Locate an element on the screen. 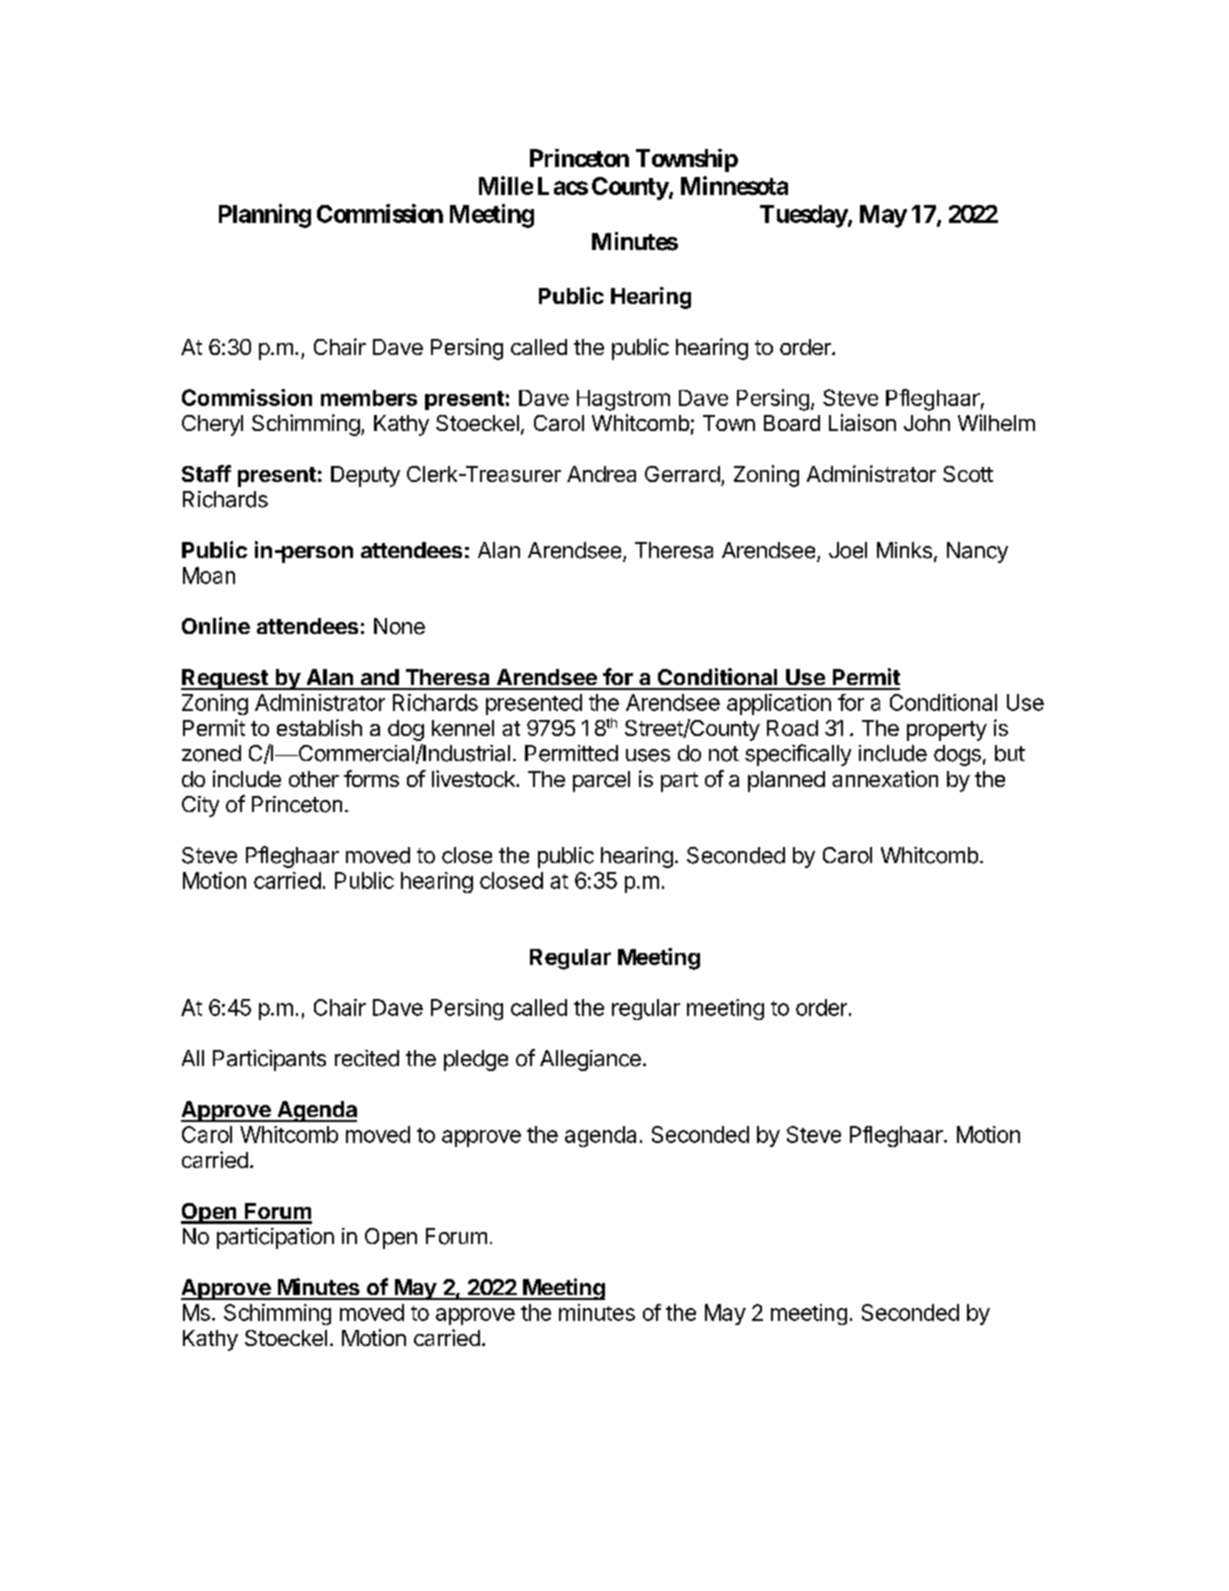  Allegiance is located at coordinates (590, 1060).
